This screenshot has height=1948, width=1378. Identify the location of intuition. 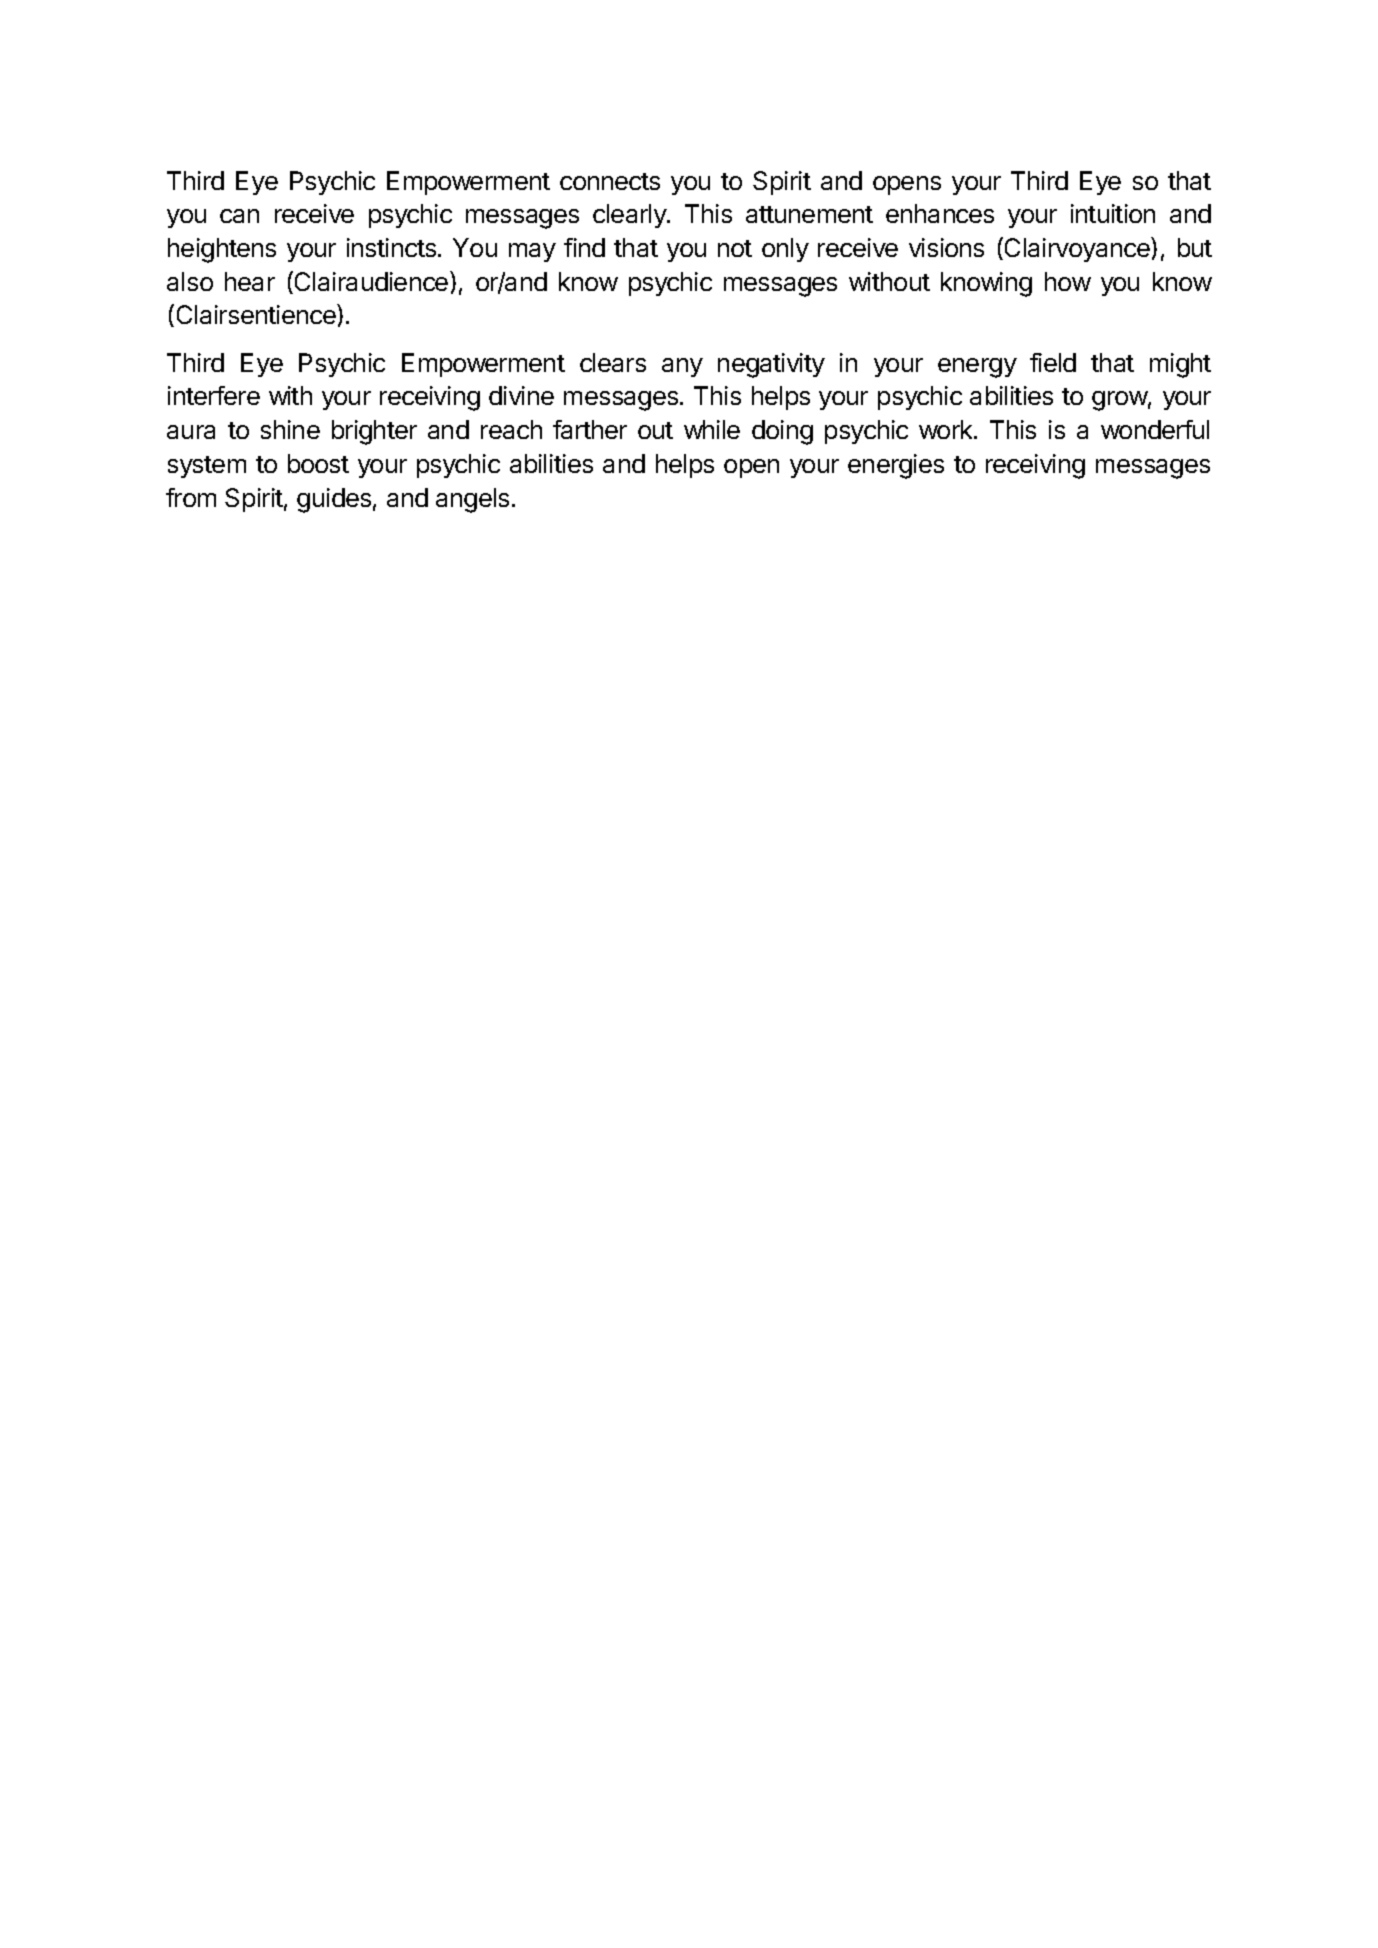
(1113, 213).
